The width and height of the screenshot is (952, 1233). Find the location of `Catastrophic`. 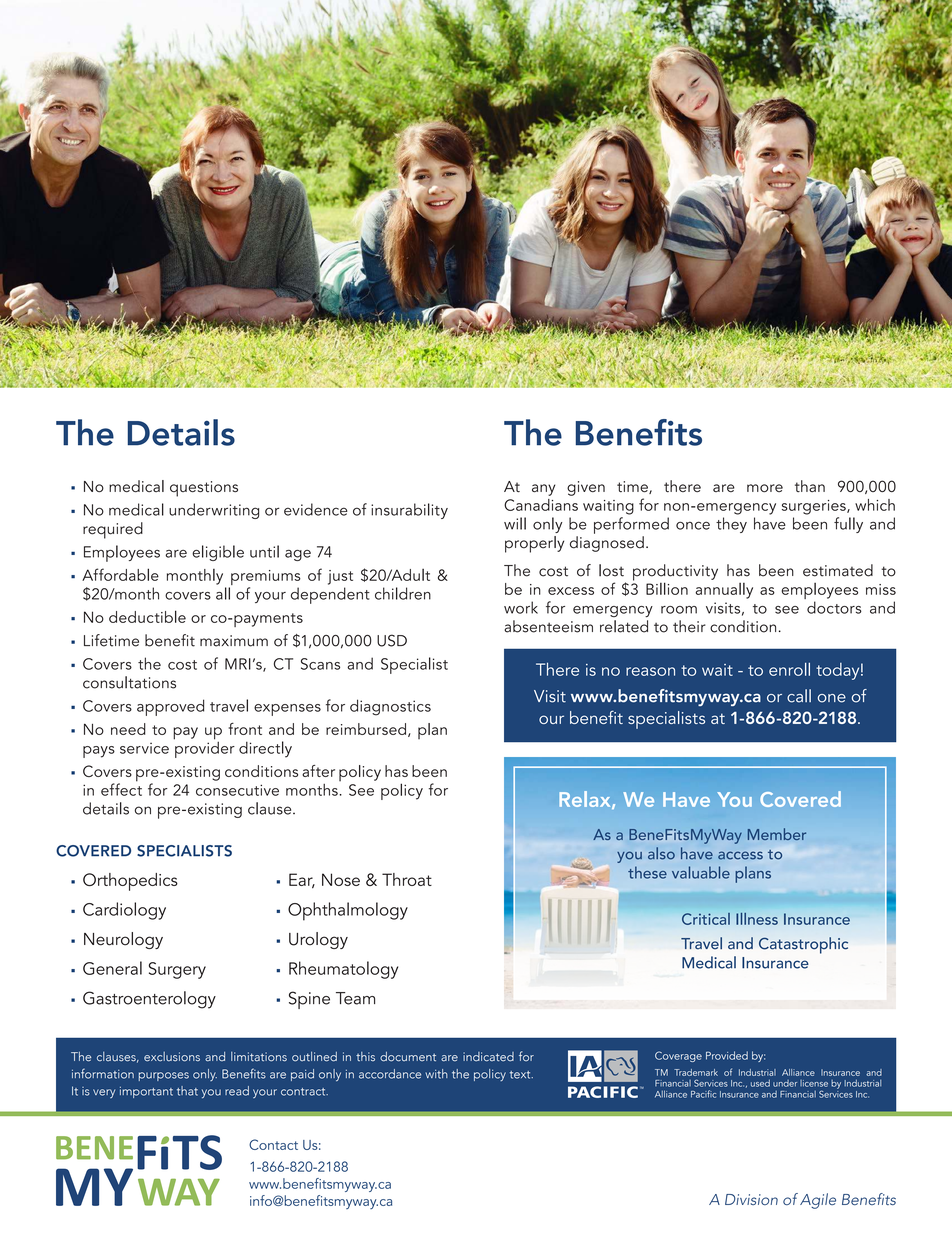

Catastrophic is located at coordinates (803, 945).
